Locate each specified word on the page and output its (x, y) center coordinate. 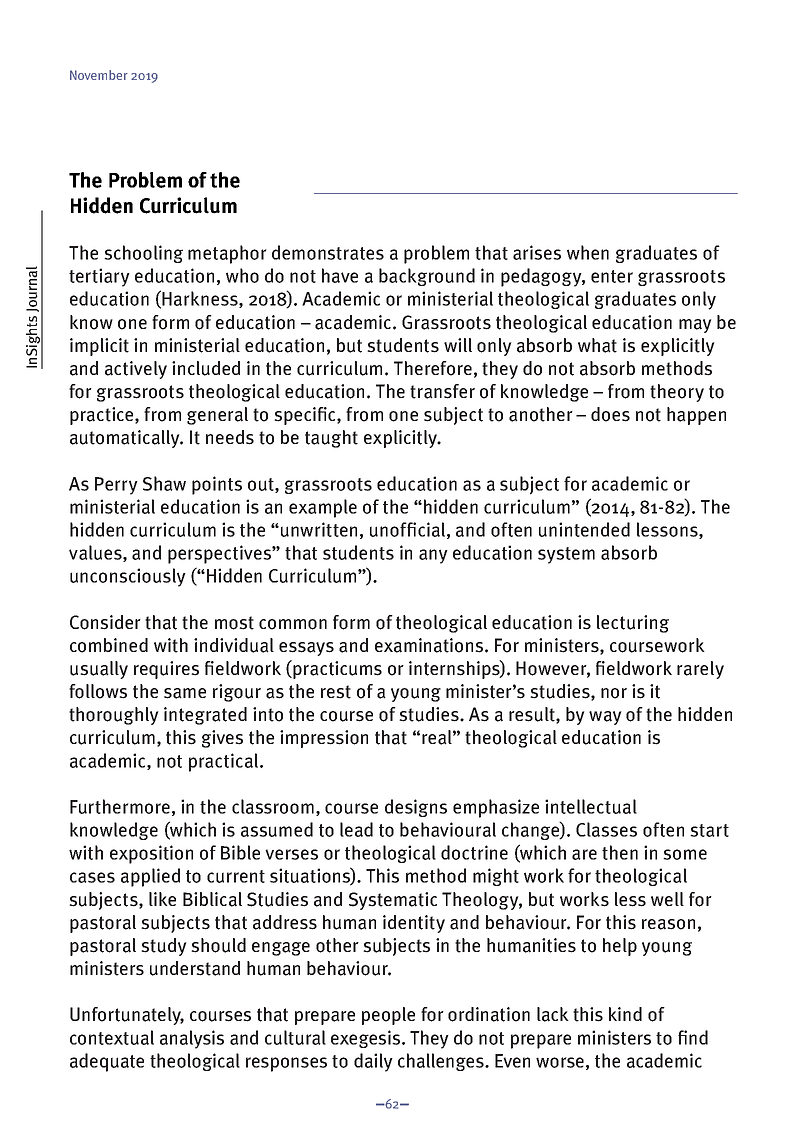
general (217, 416)
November (99, 75)
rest (336, 692)
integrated (205, 716)
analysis (192, 1039)
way (605, 718)
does (610, 414)
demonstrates (328, 252)
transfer (442, 391)
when (588, 252)
